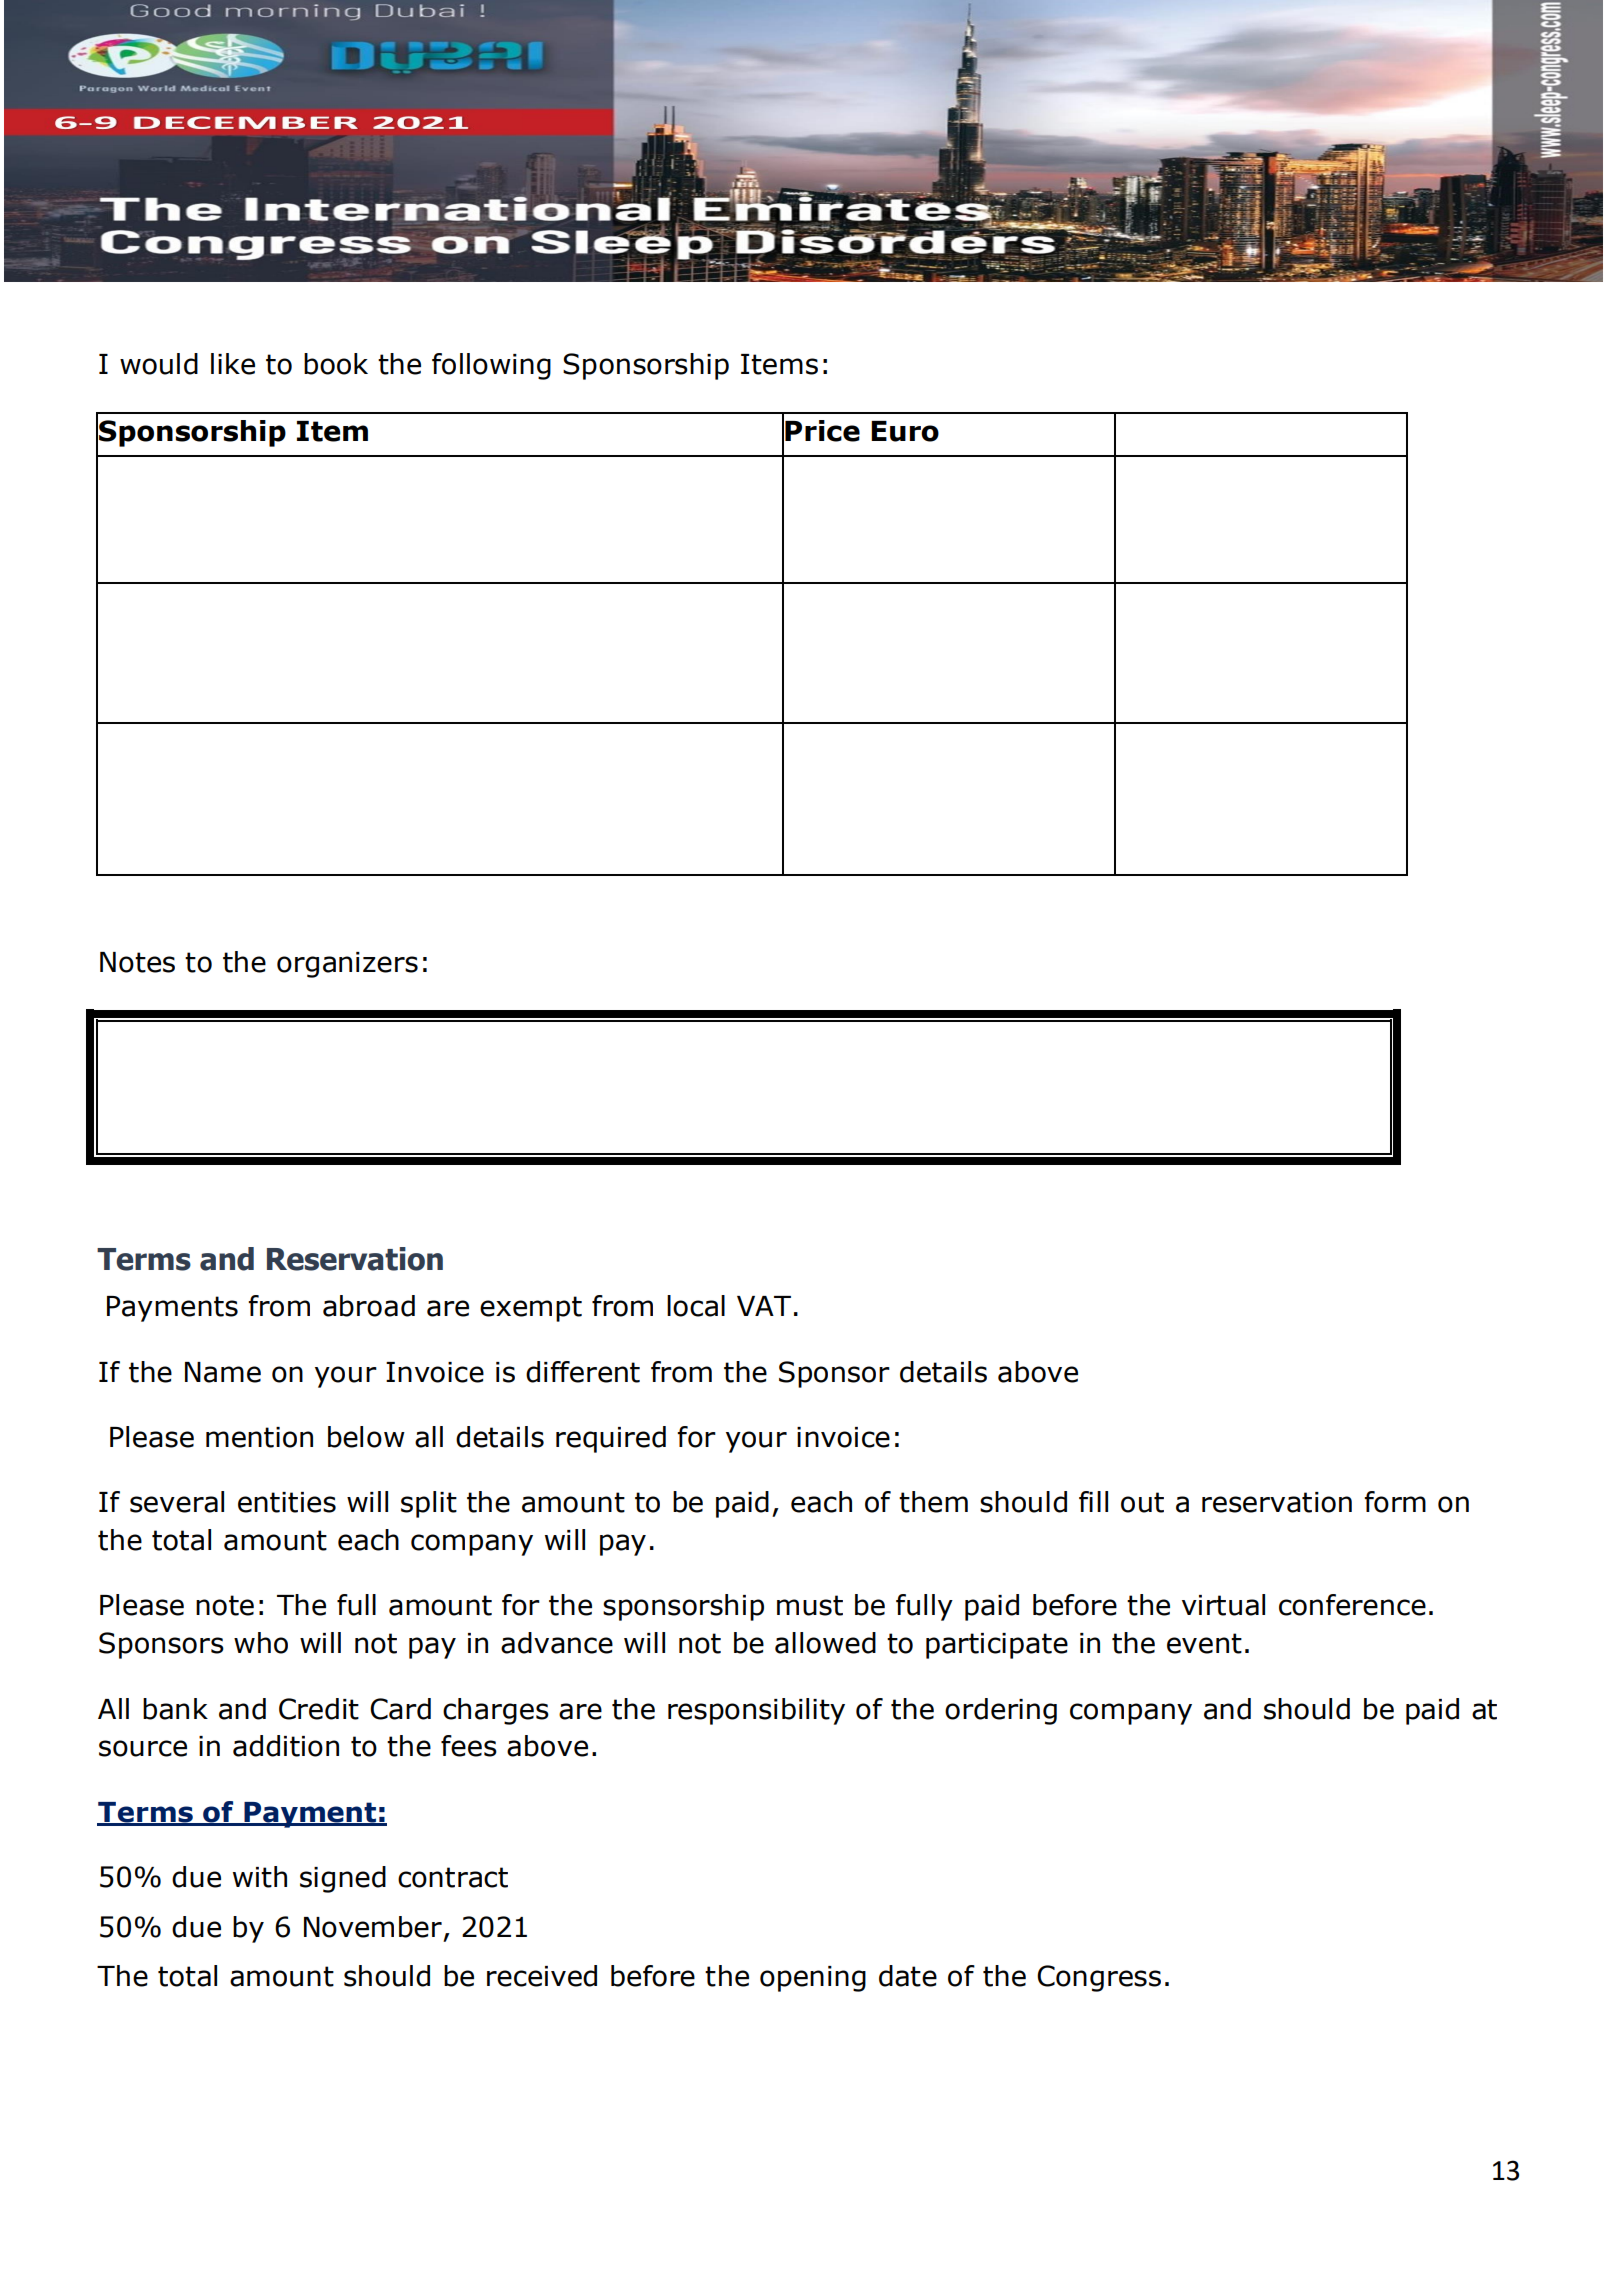  Describe the element at coordinates (905, 431) in the document. I see `Euro` at that location.
